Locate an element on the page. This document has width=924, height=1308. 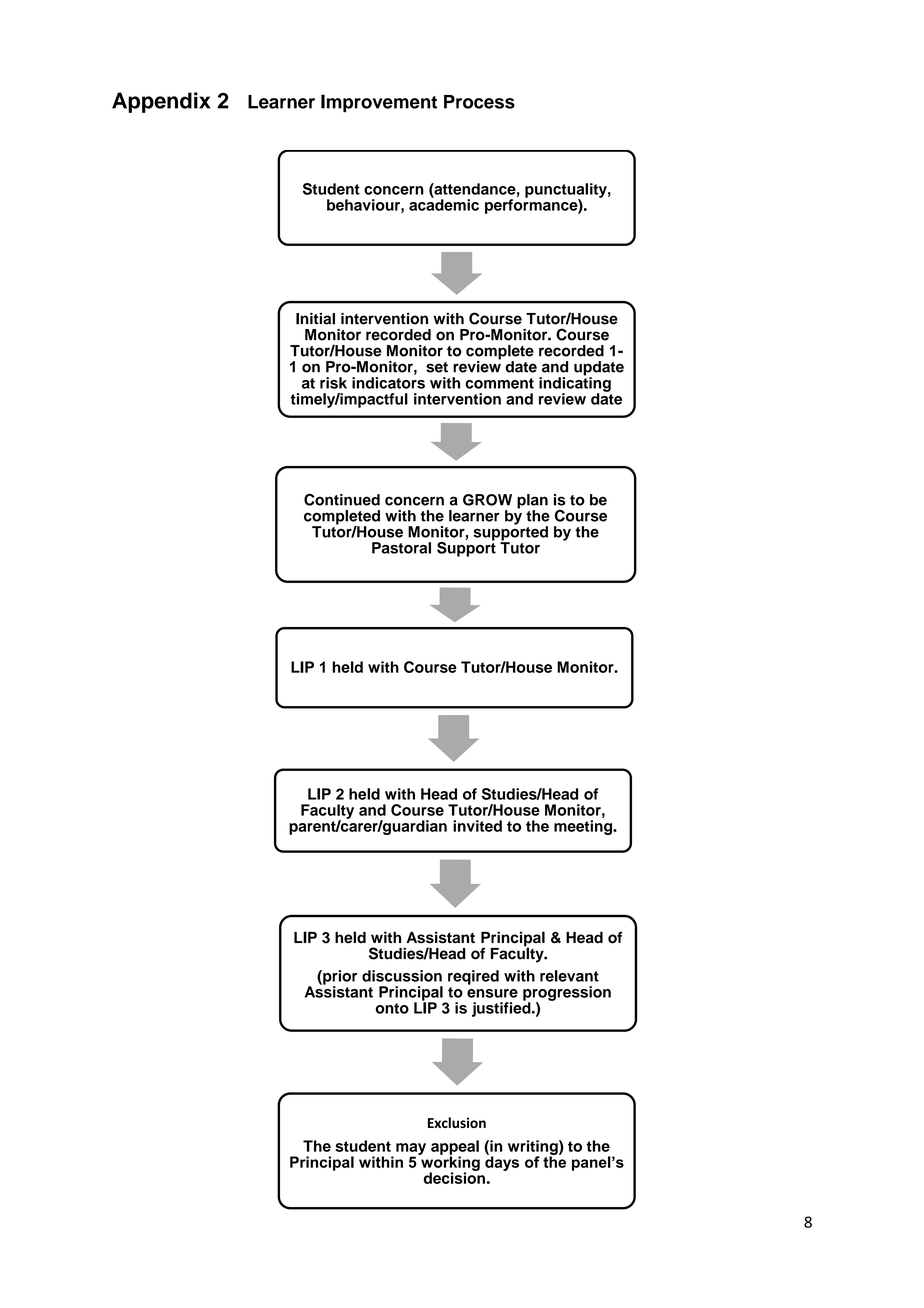
Process is located at coordinates (479, 102).
